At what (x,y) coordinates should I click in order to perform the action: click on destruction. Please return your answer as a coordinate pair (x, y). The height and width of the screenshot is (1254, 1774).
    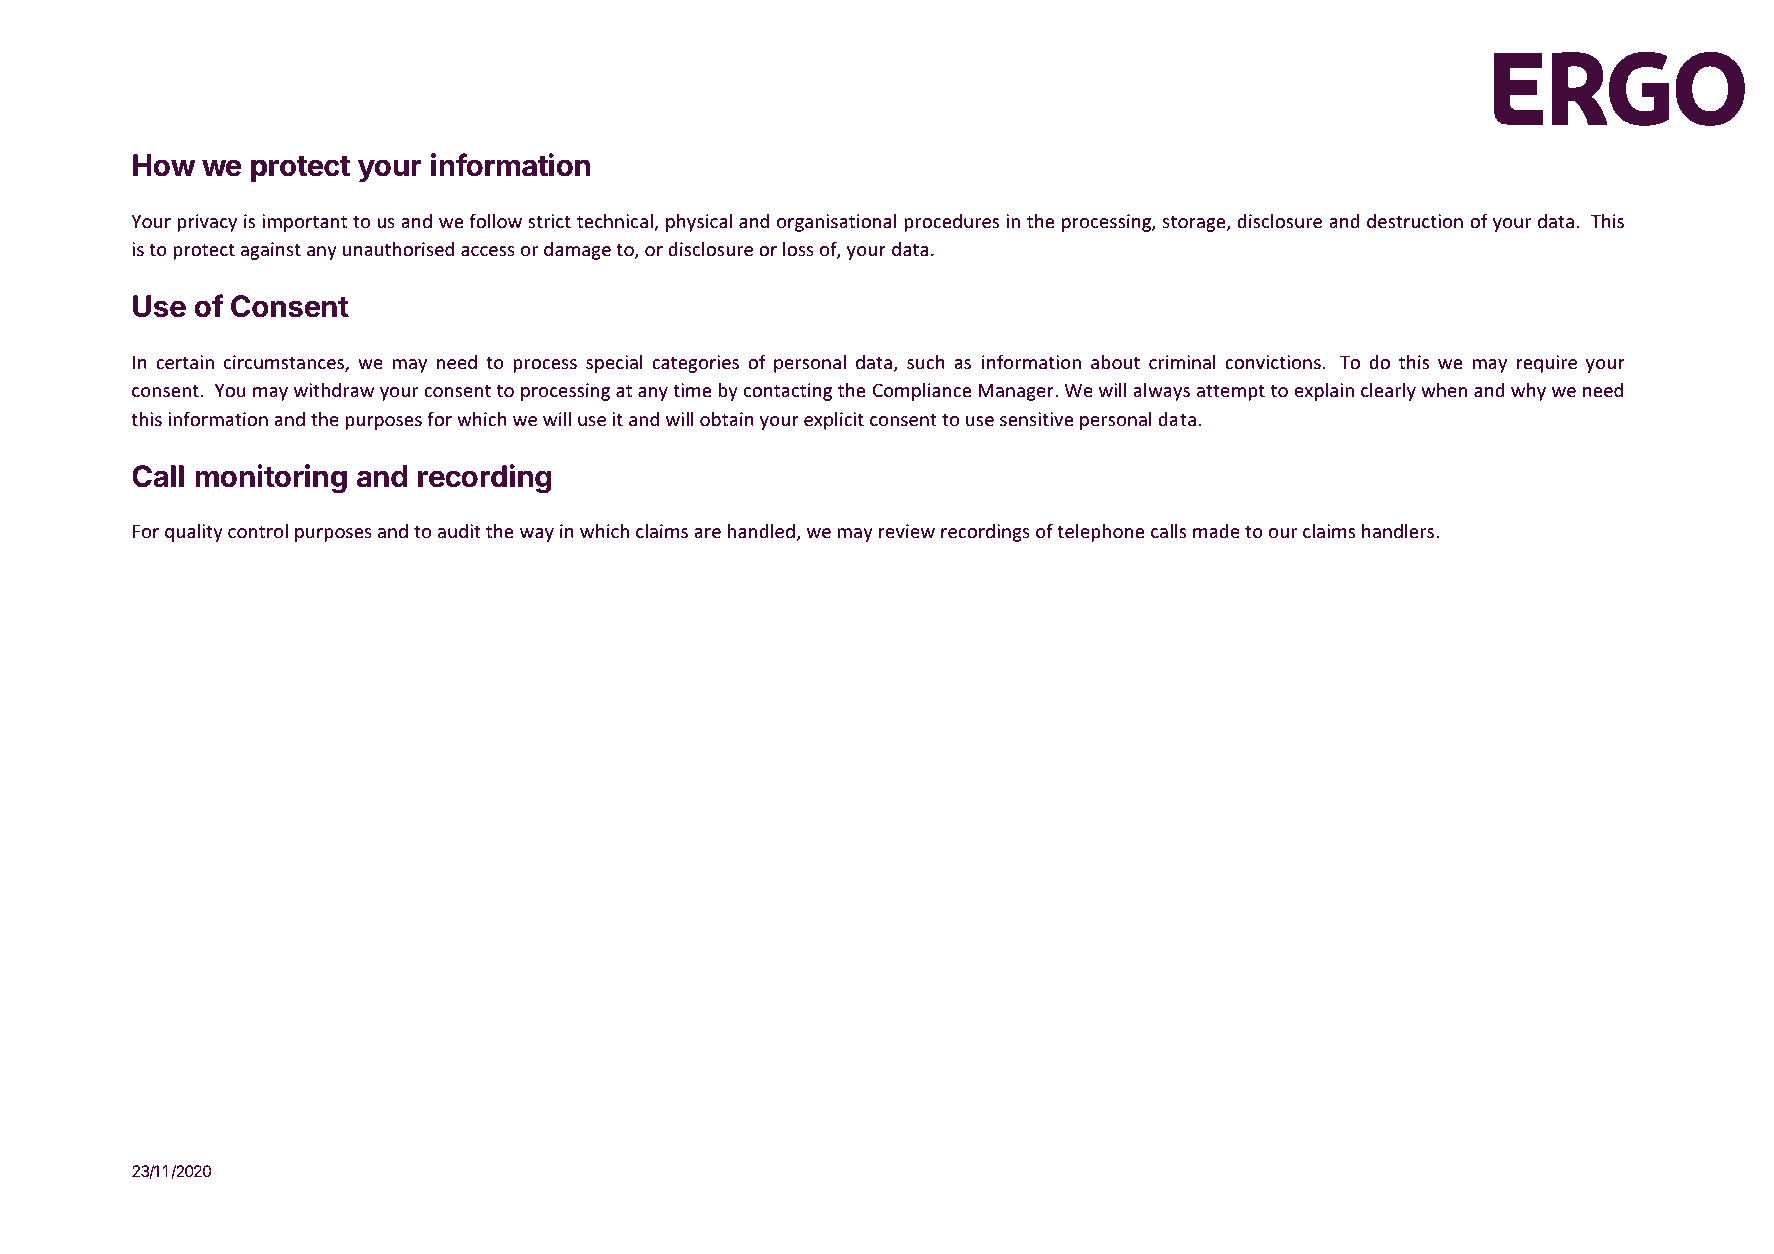
    Looking at the image, I should click on (1415, 221).
